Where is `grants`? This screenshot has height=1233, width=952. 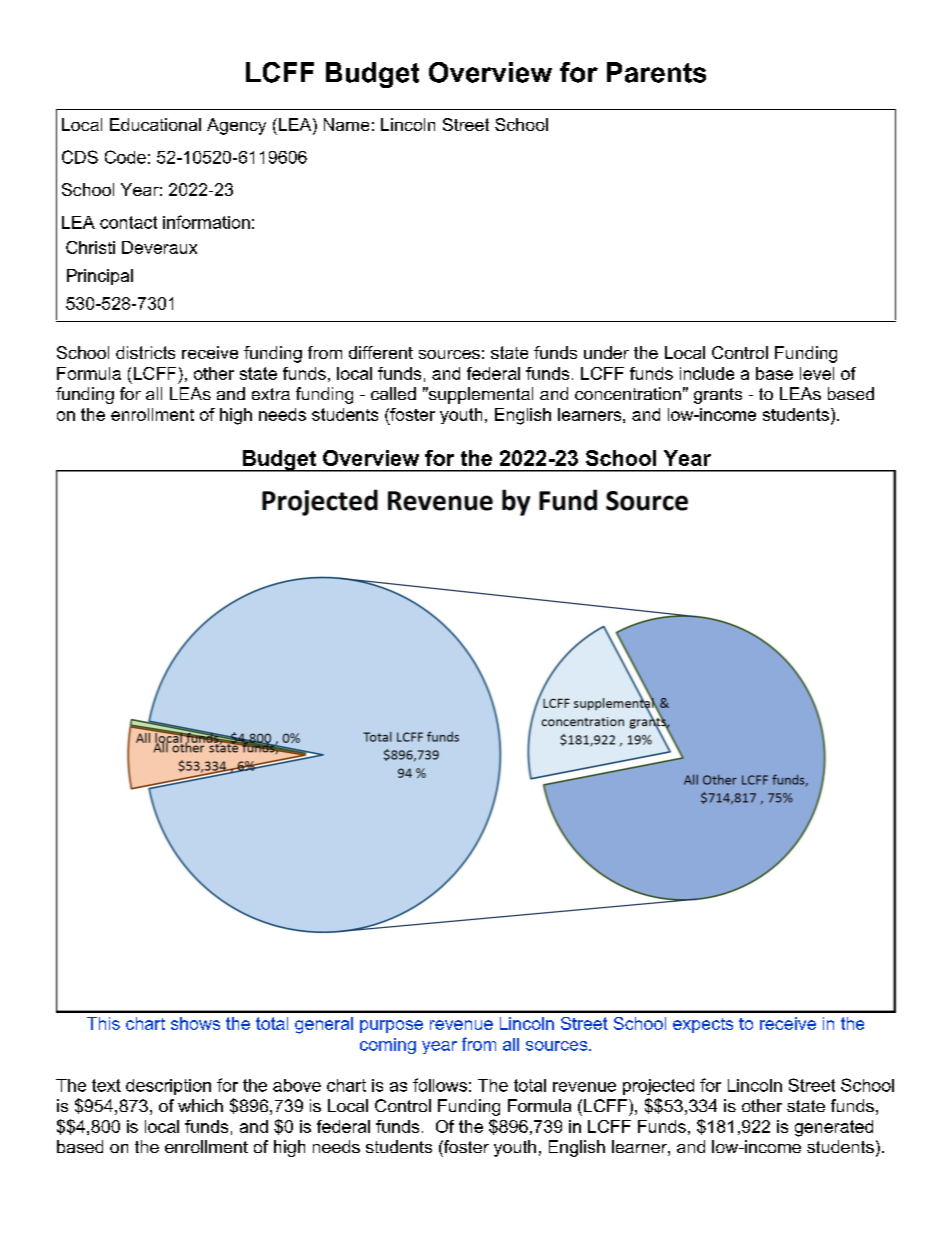 grants is located at coordinates (718, 396).
